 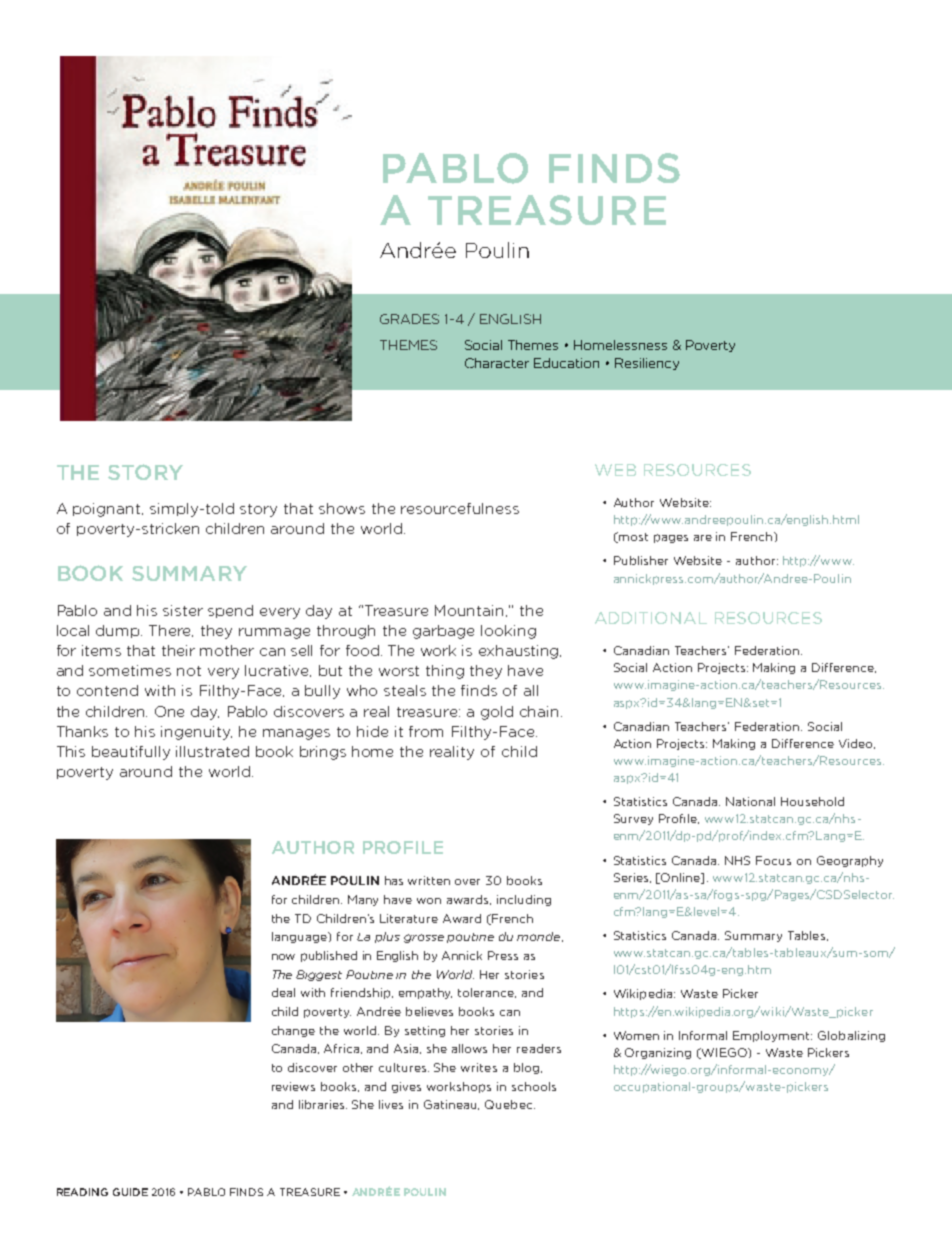 What do you see at coordinates (773, 860) in the screenshot?
I see `Focus` at bounding box center [773, 860].
